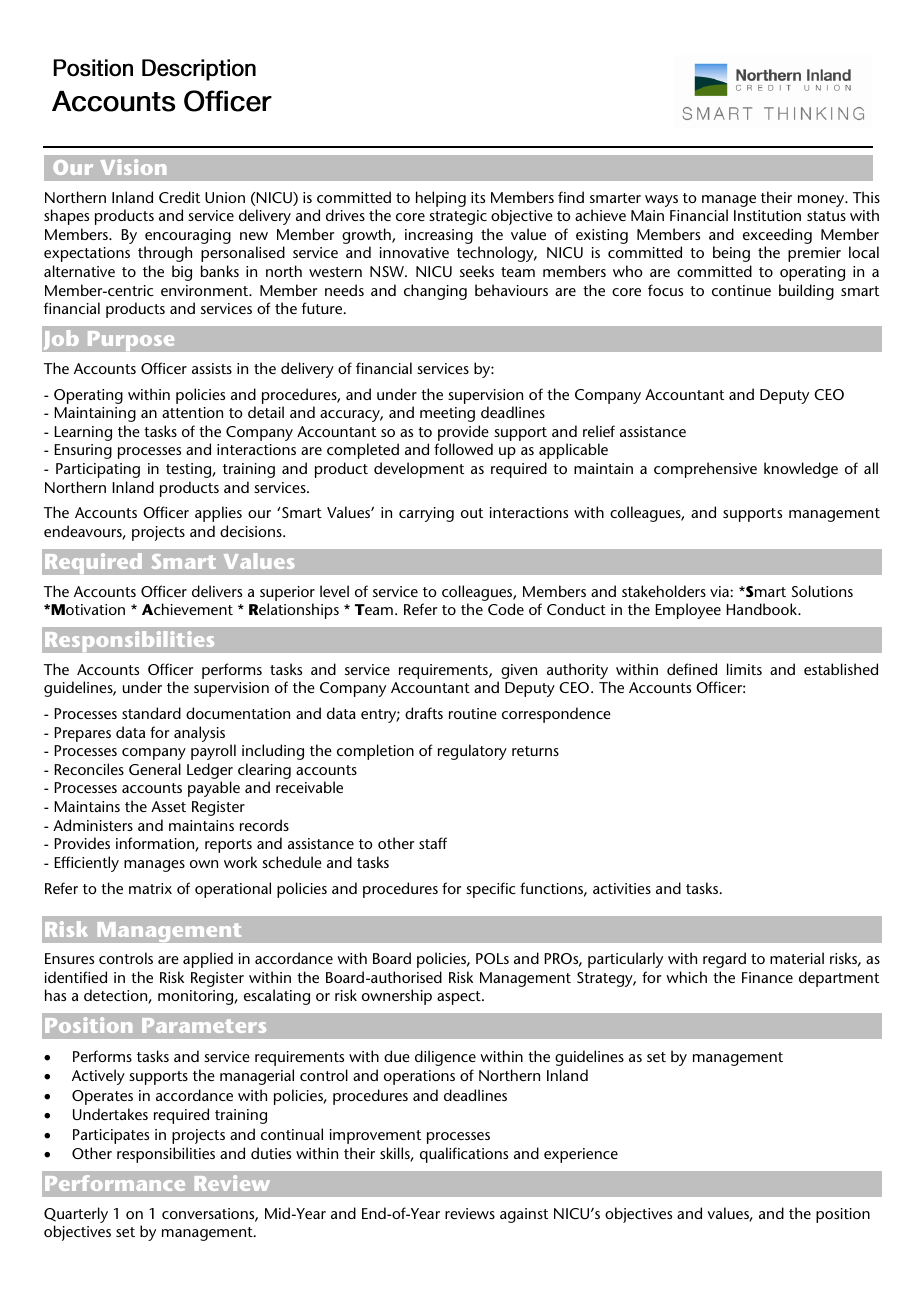 The width and height of the image is (924, 1308). Describe the element at coordinates (458, 217) in the image. I see `strategic` at that location.
